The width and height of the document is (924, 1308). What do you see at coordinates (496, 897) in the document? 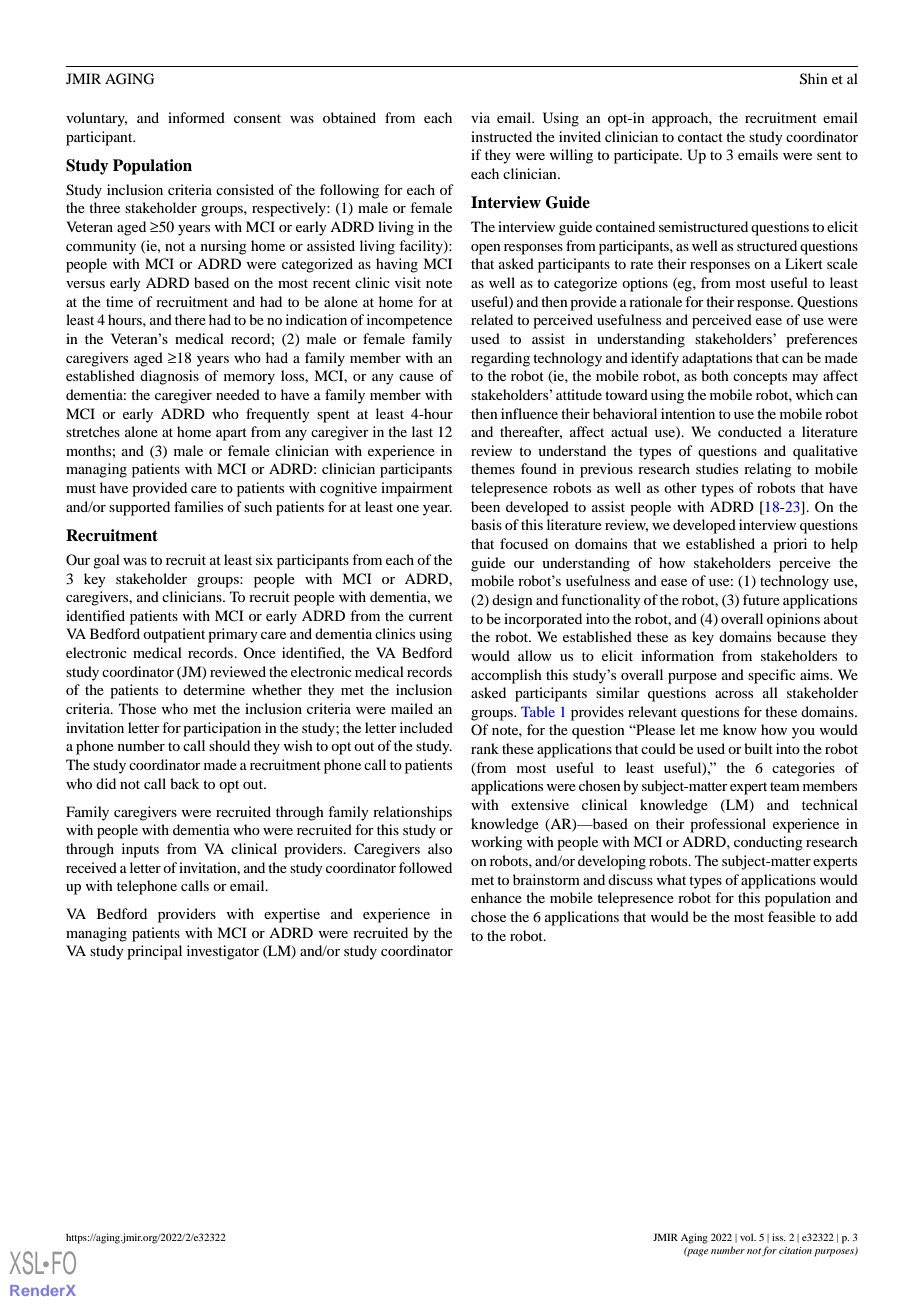
I see `enhance` at bounding box center [496, 897].
